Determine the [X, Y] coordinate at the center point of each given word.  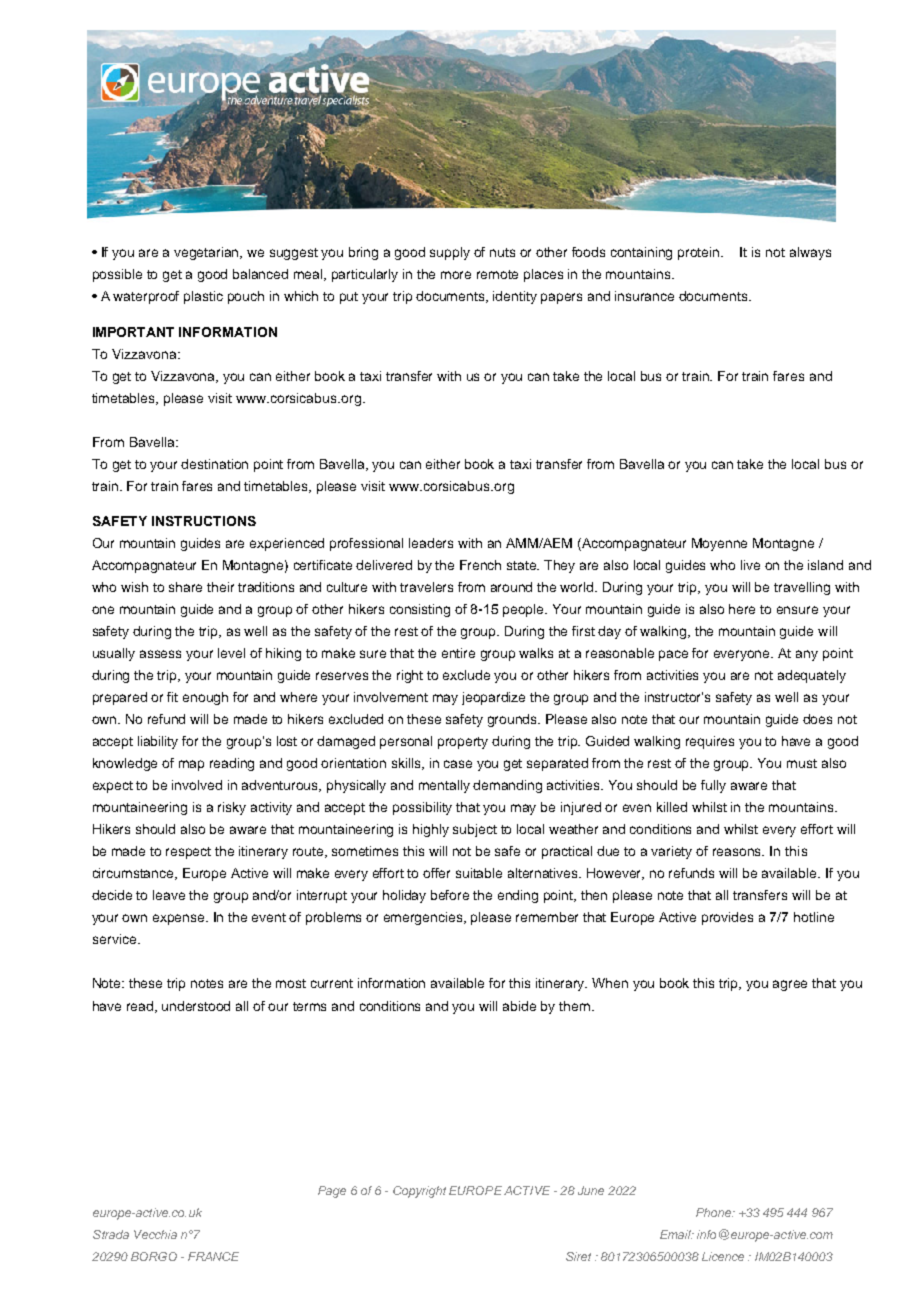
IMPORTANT [133, 332]
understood [196, 1006]
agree [790, 985]
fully [713, 786]
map [191, 765]
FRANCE [213, 1256]
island [825, 565]
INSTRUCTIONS [204, 521]
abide [519, 1006]
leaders [431, 543]
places [543, 275]
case [458, 764]
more [456, 275]
